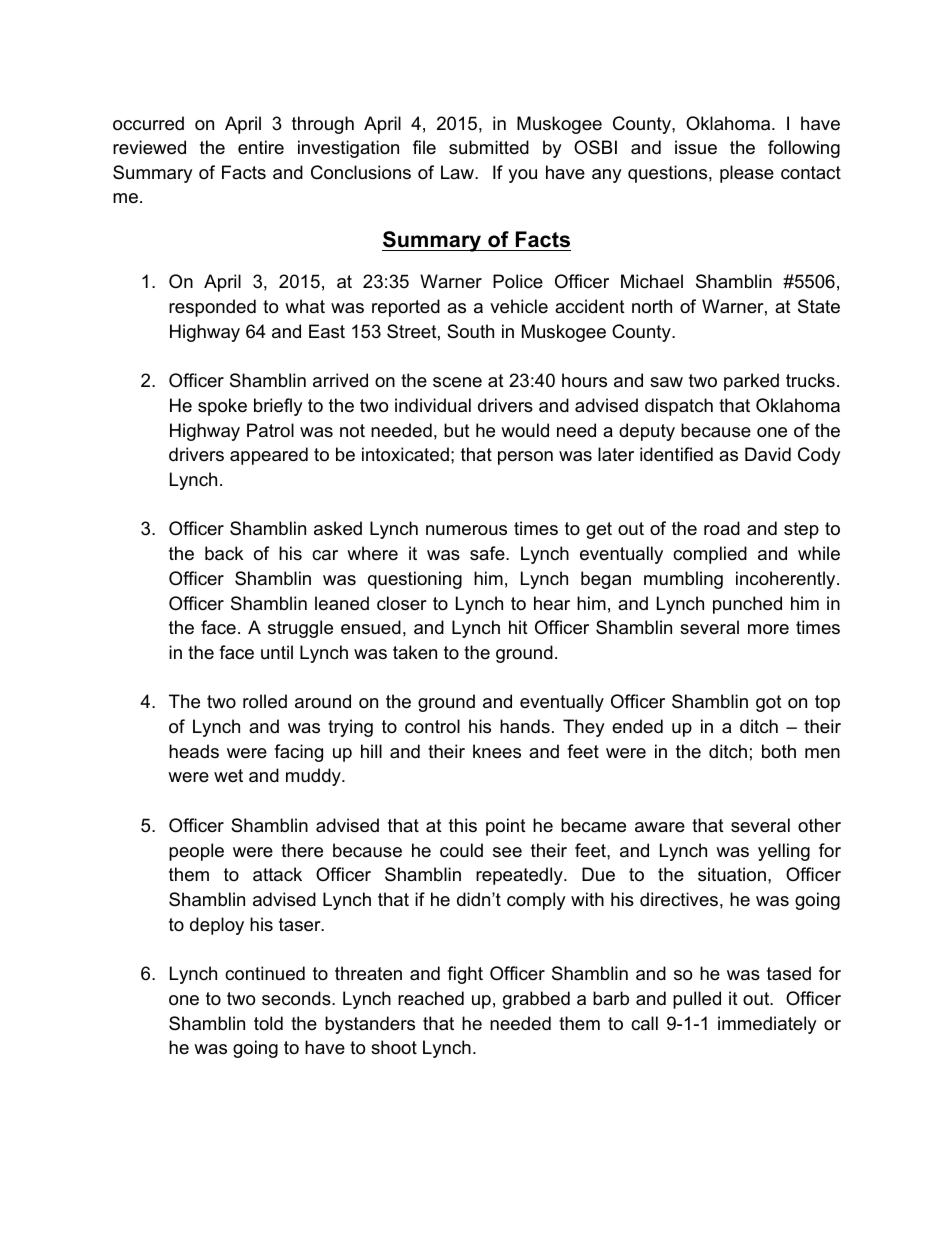  I want to click on knees, so click(497, 751).
